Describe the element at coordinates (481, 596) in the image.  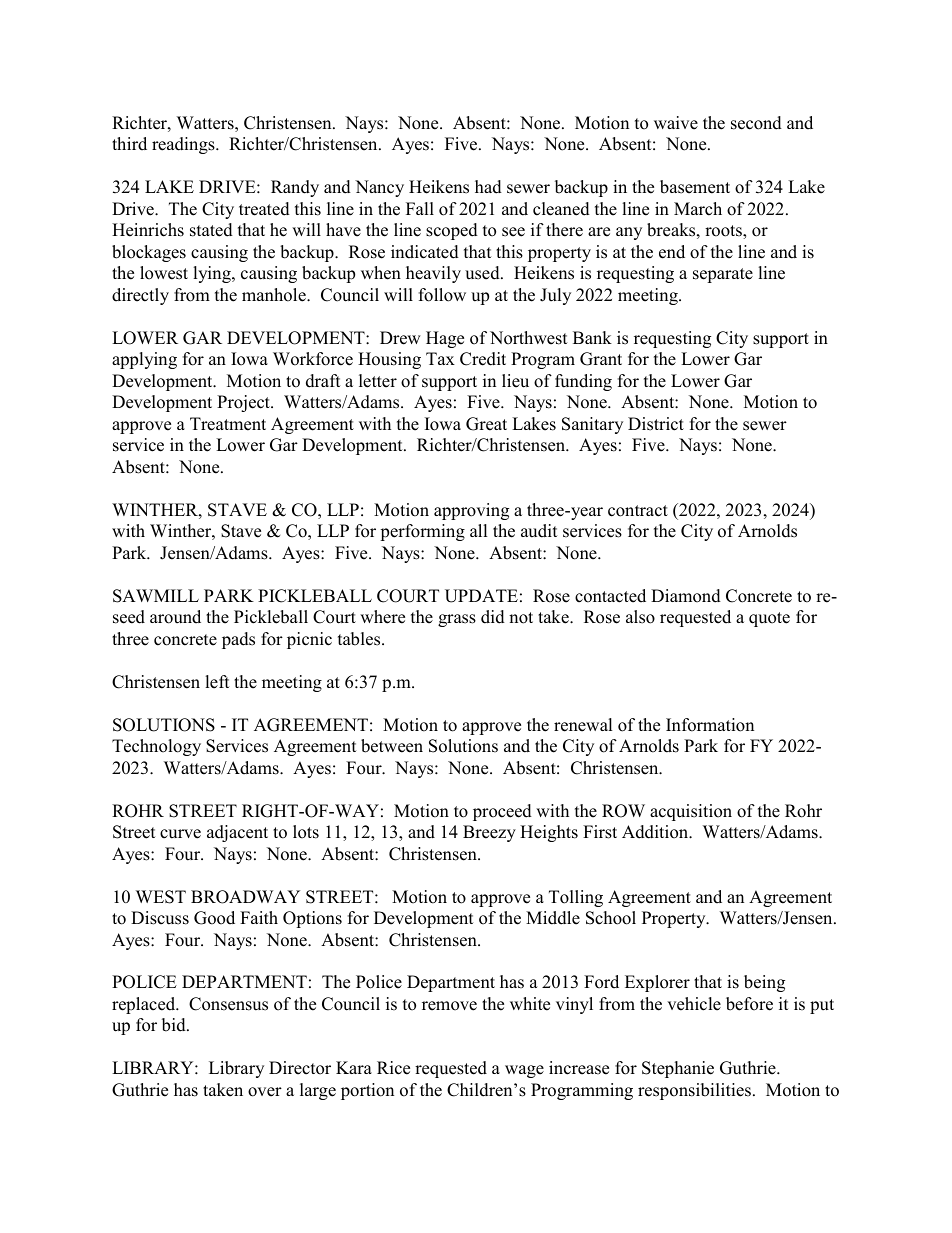
I see `UPDATE` at that location.
